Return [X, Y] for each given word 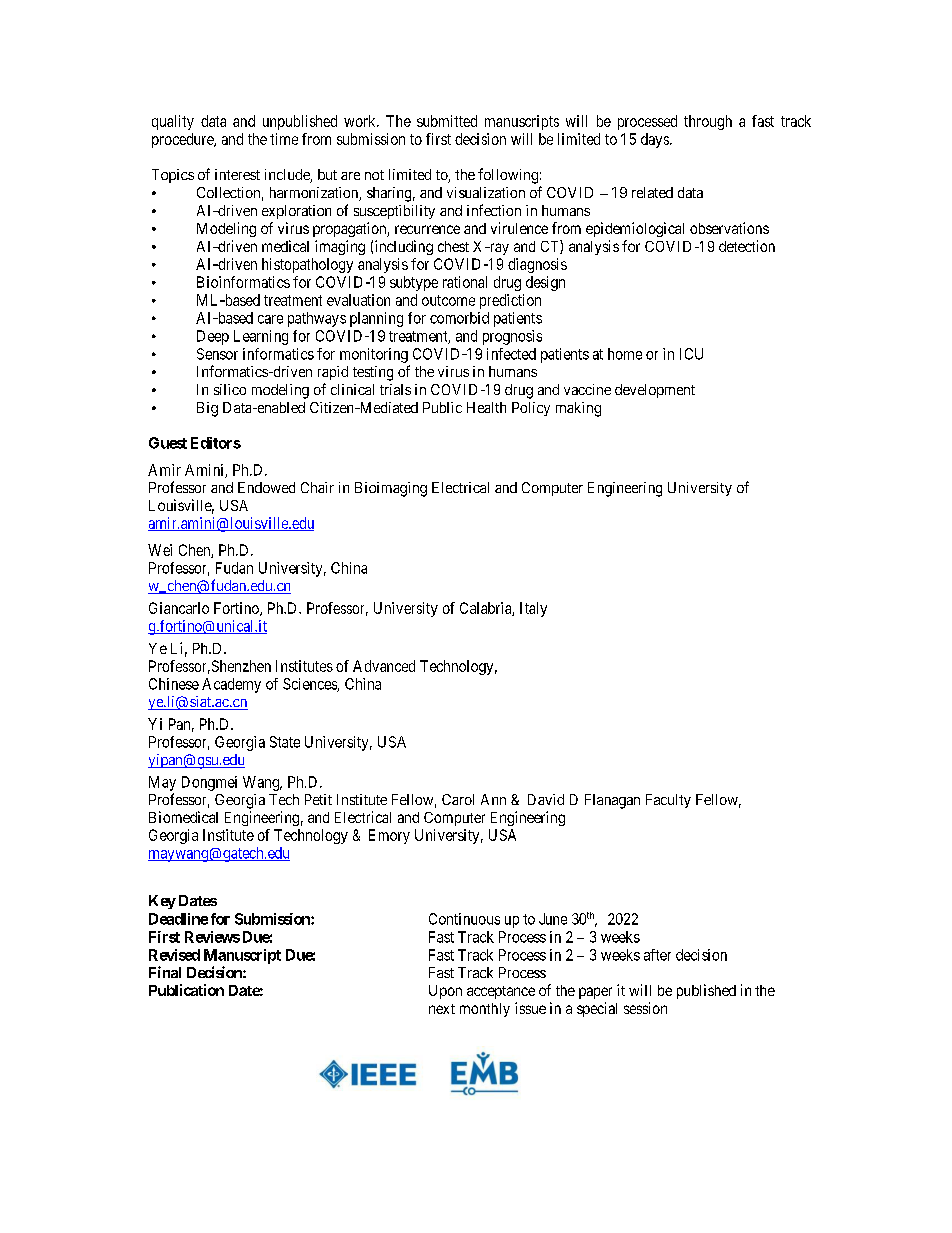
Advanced [384, 666]
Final [165, 972]
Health [486, 407]
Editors [216, 443]
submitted [447, 121]
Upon [445, 992]
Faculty [668, 801]
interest [237, 174]
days [656, 140]
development [655, 391]
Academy [231, 685]
